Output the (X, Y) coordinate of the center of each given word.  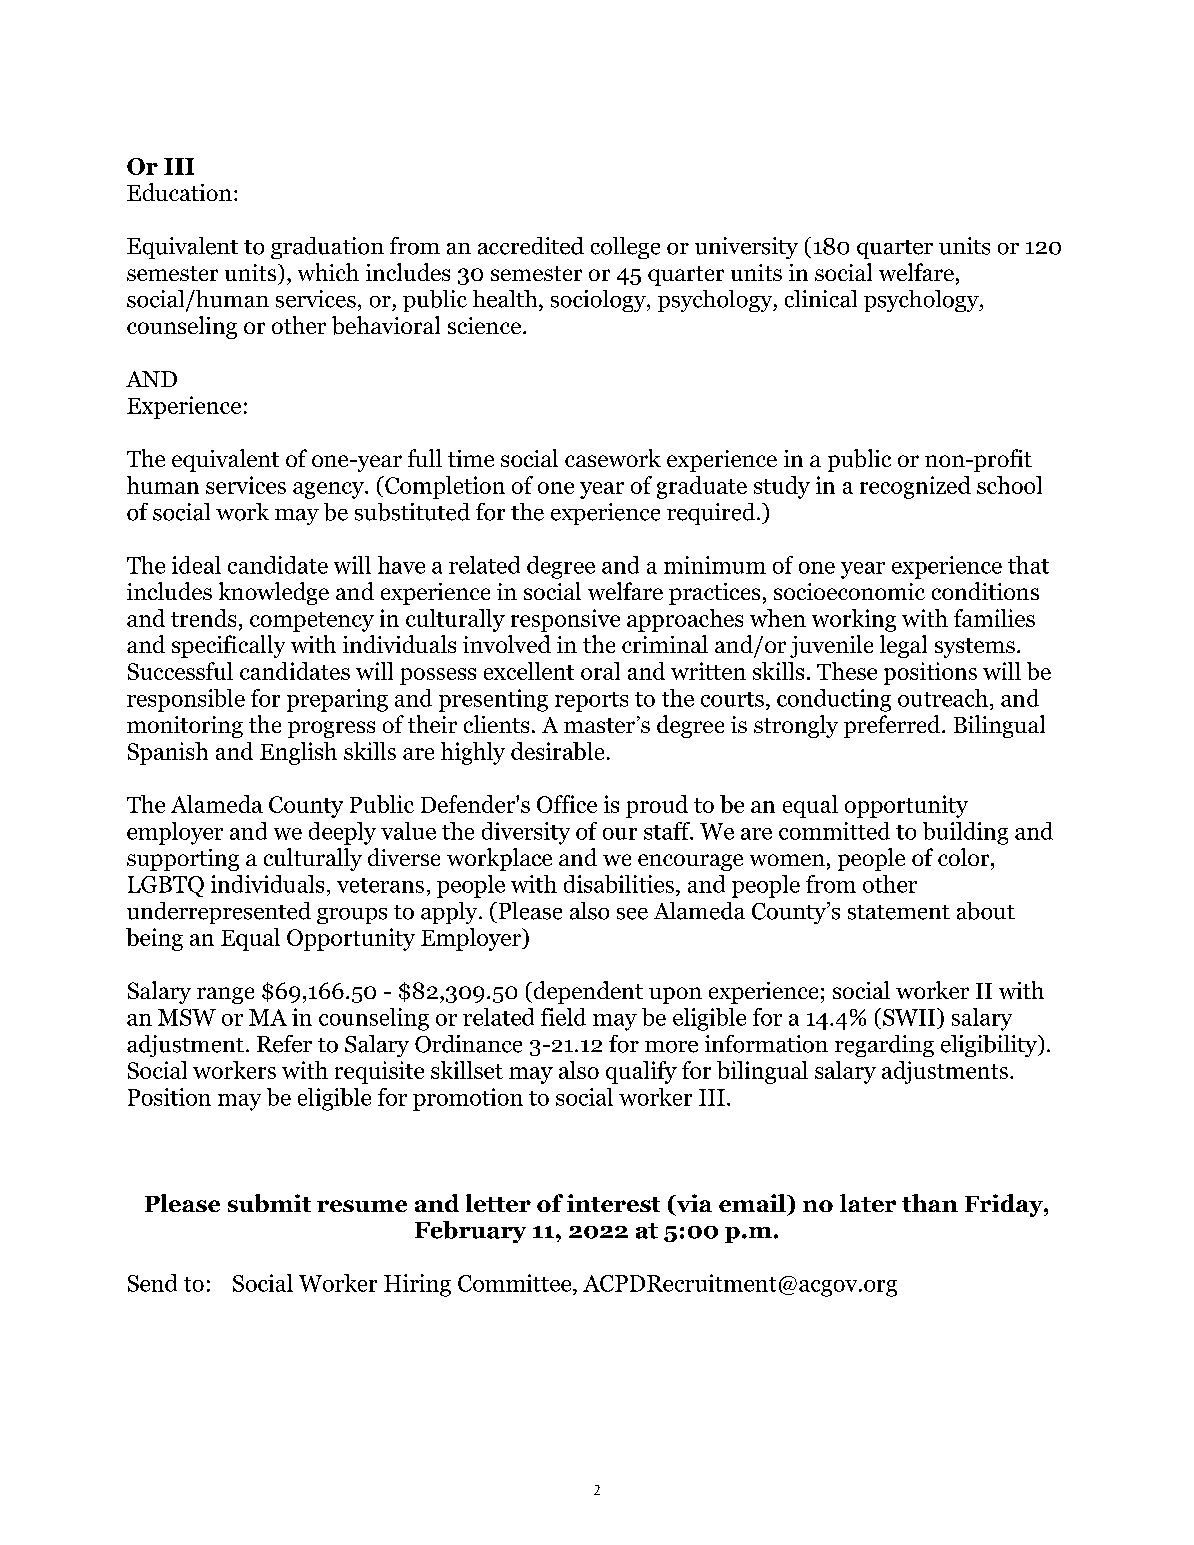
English (298, 753)
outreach (943, 698)
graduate (702, 487)
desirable (557, 751)
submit (269, 1203)
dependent (587, 992)
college (625, 248)
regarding (884, 1046)
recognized (915, 487)
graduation (327, 248)
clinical (821, 299)
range (225, 995)
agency (329, 490)
